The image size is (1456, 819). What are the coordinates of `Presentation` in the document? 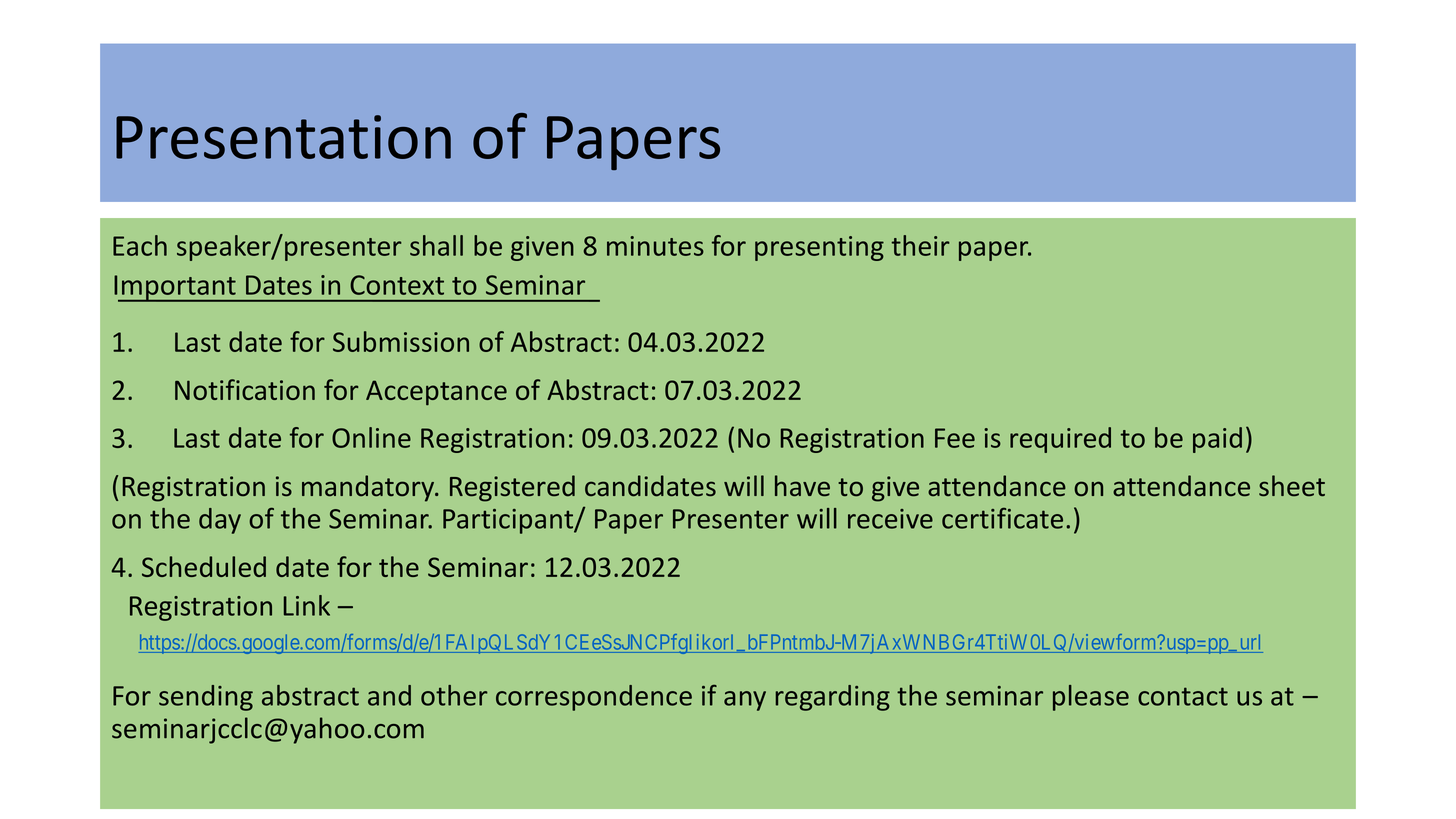 It's located at (283, 137).
